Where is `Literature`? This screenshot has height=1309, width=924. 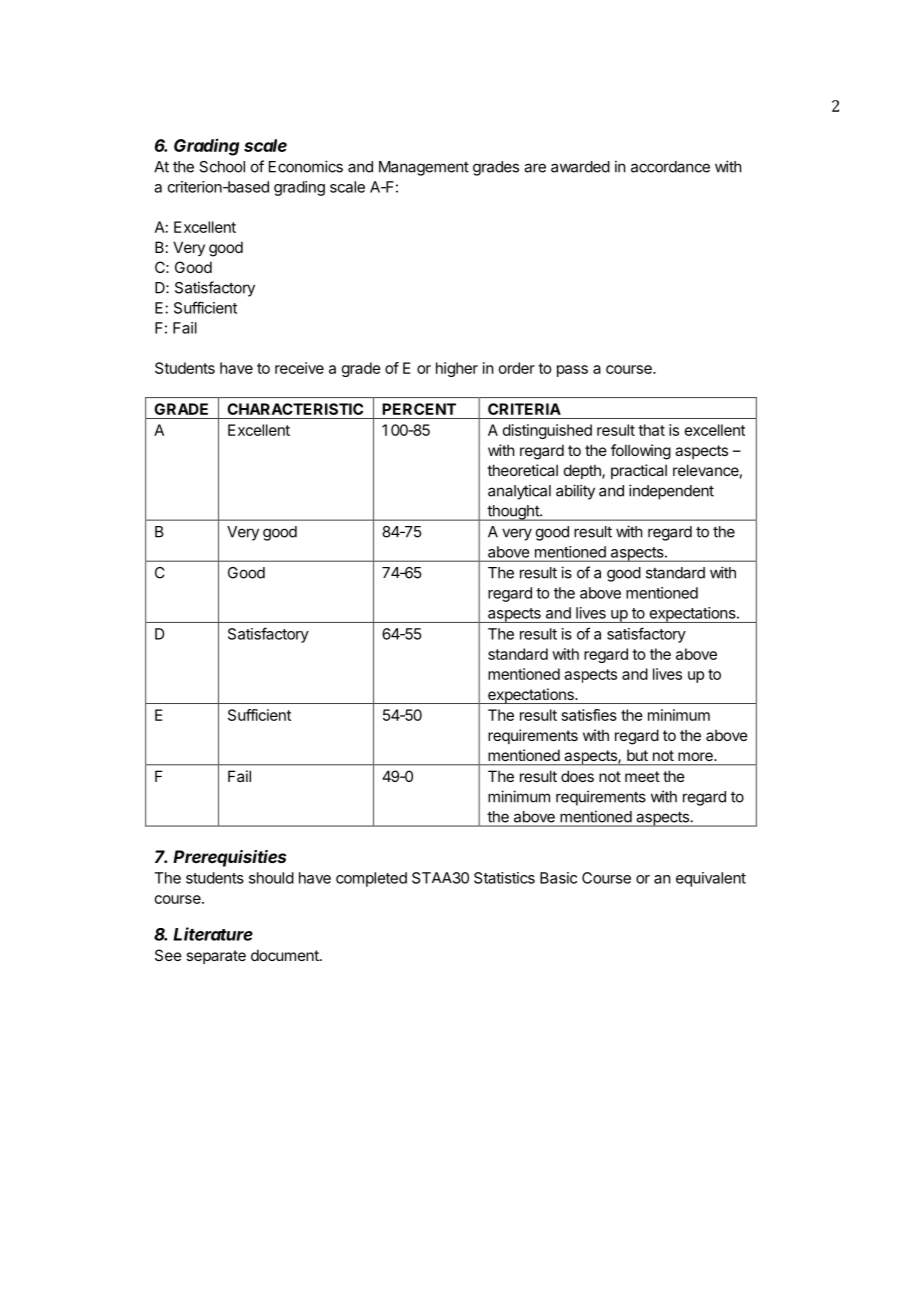 Literature is located at coordinates (213, 934).
